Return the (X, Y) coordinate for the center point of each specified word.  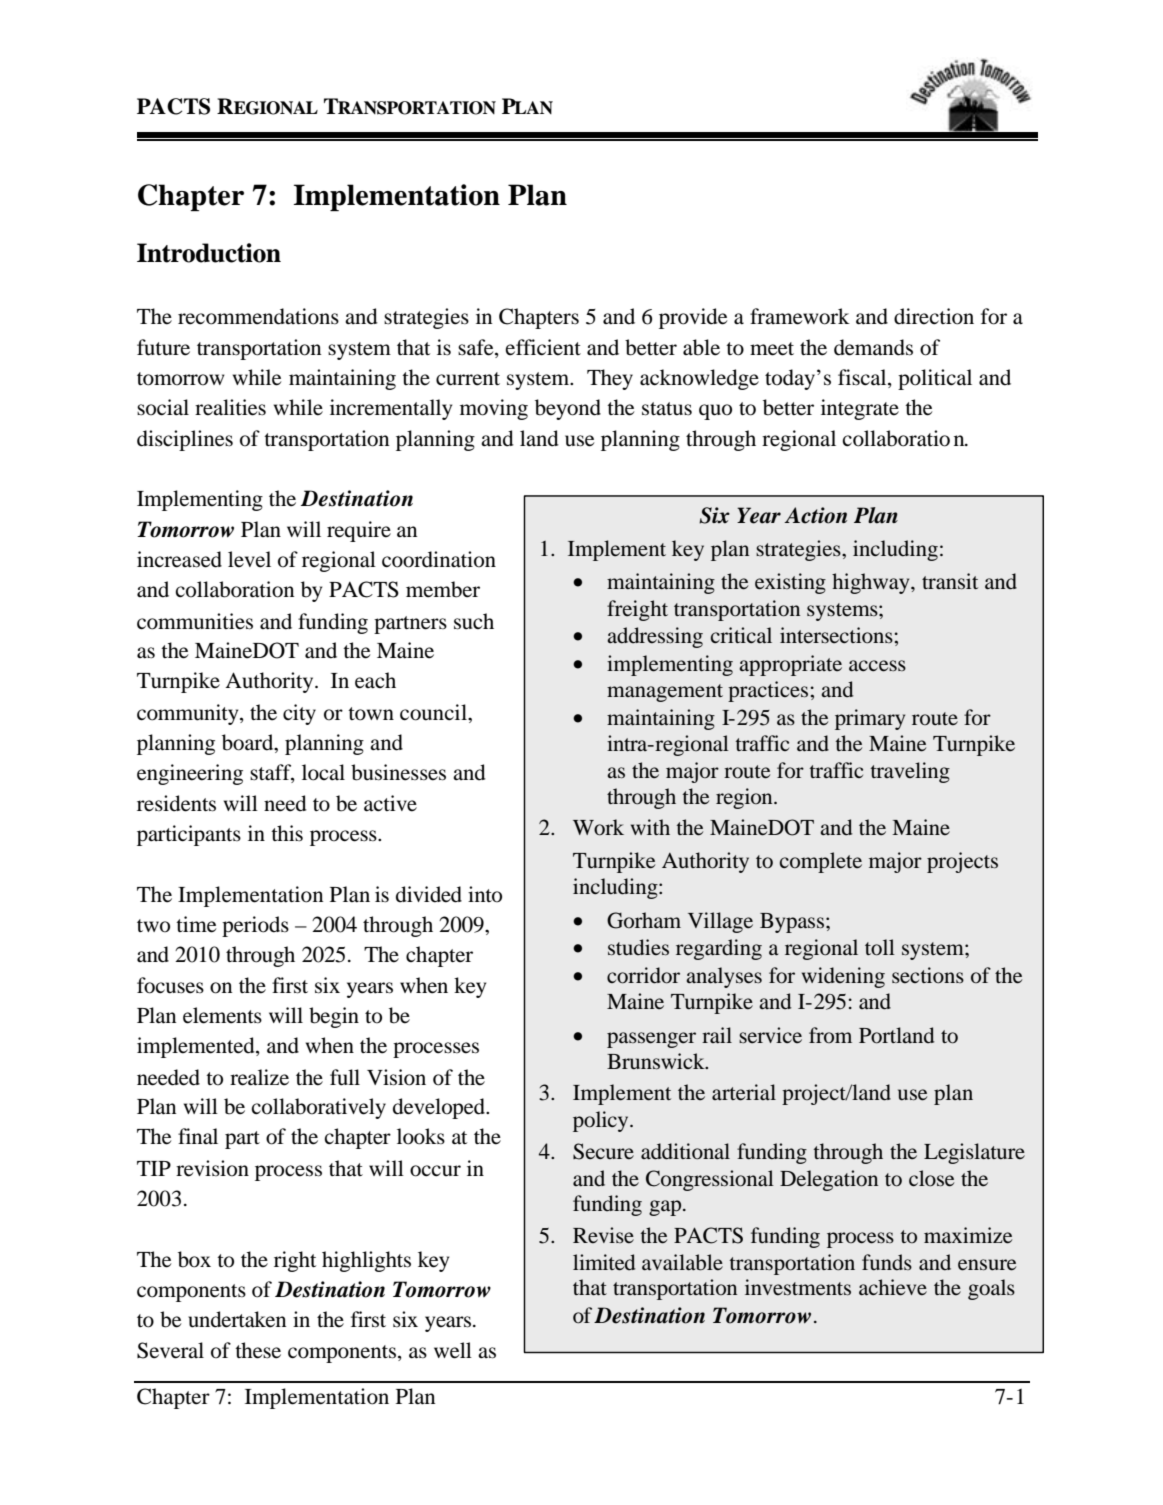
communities (195, 621)
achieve (893, 1287)
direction (934, 316)
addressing (655, 637)
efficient (543, 347)
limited (604, 1262)
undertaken (237, 1319)
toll (880, 947)
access (877, 666)
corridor (643, 975)
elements (222, 1015)
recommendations (258, 316)
